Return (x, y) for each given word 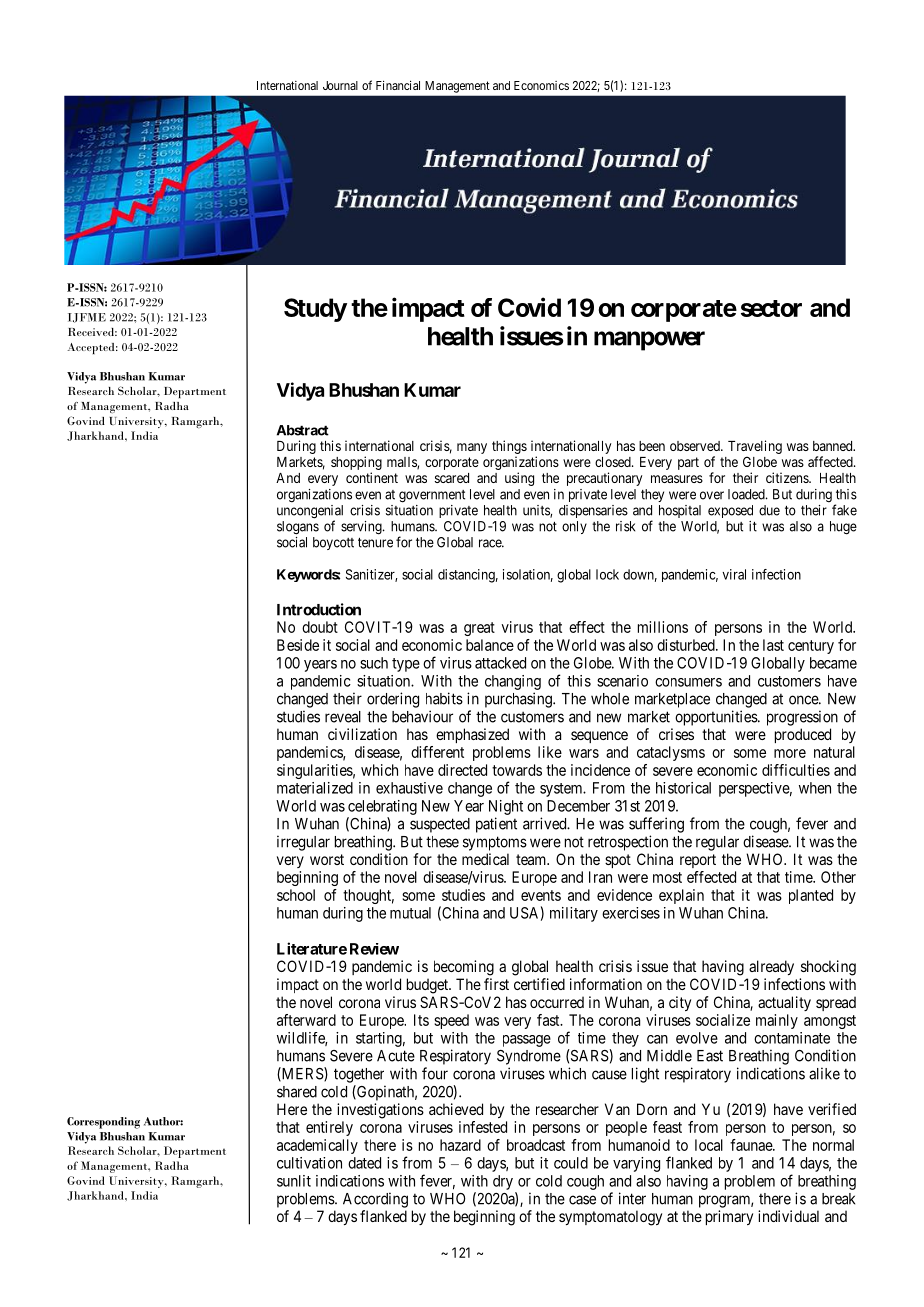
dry (503, 1182)
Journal (340, 85)
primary (729, 1217)
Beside (298, 645)
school (296, 895)
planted (811, 896)
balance (490, 645)
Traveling (755, 447)
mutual (410, 913)
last (773, 645)
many (472, 448)
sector (771, 308)
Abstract (303, 430)
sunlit (294, 1181)
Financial (398, 85)
